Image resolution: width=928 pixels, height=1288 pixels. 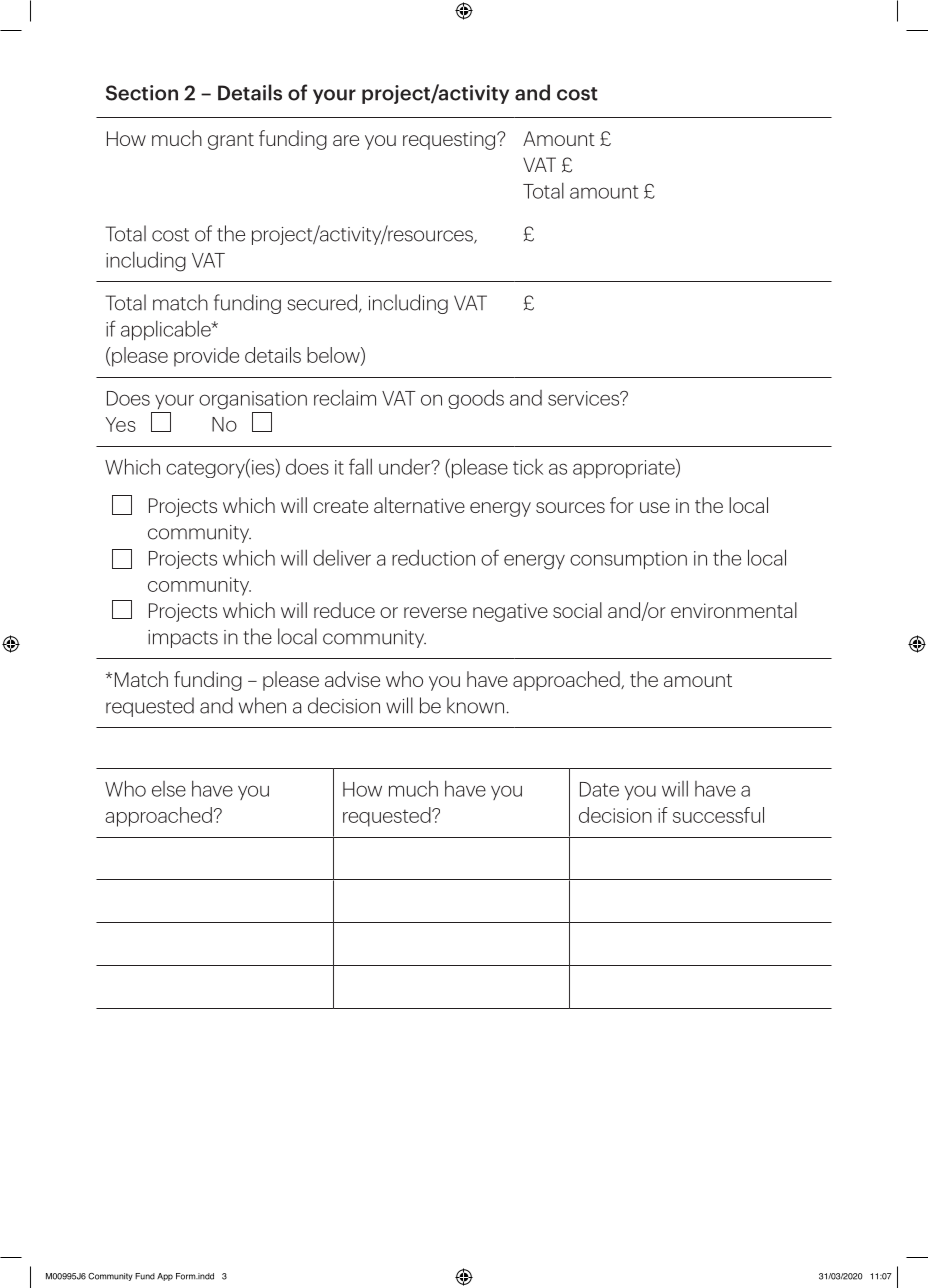 I want to click on grant, so click(x=231, y=141).
